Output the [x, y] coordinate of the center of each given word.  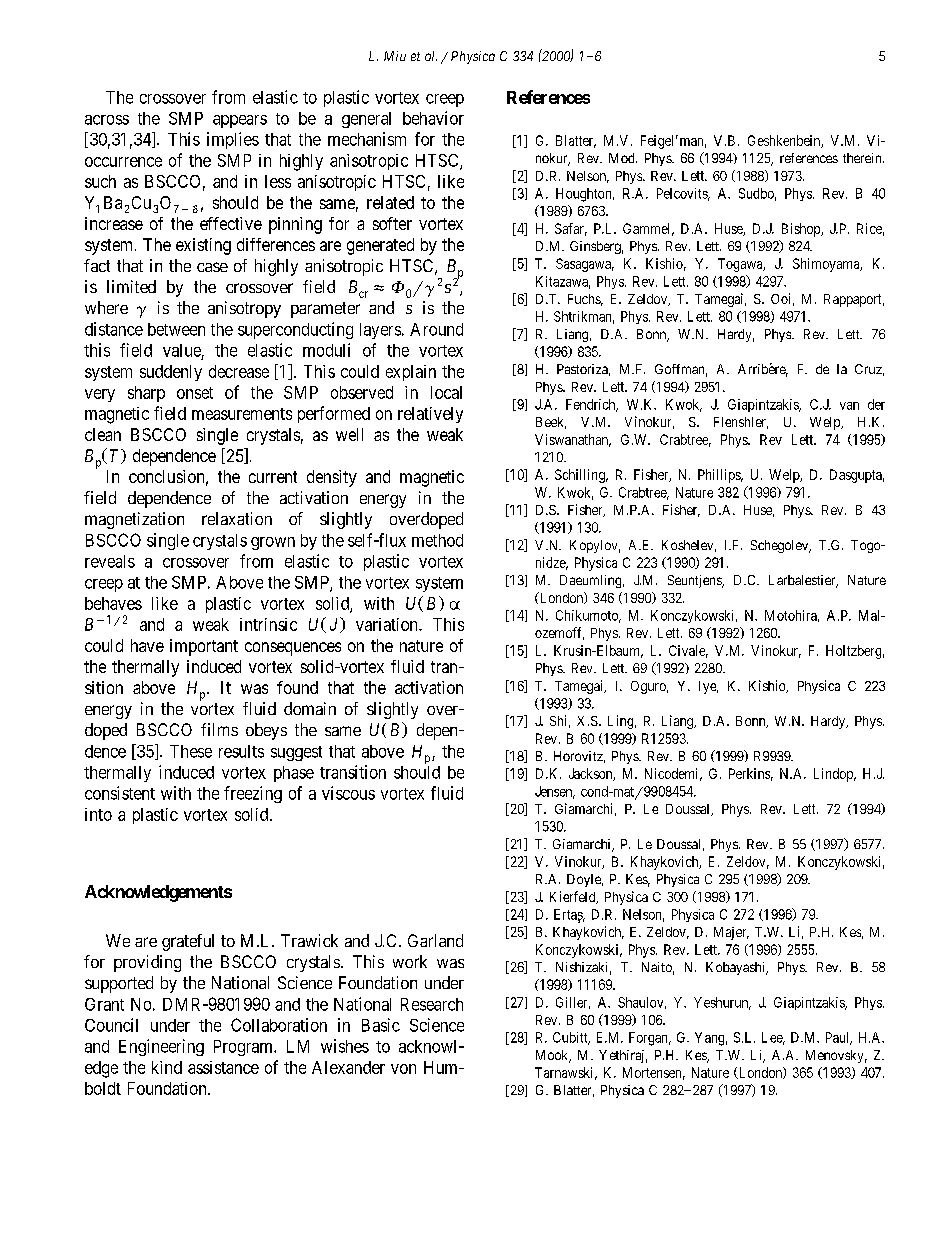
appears [240, 121]
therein [863, 158]
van [849, 406]
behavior [433, 118]
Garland [435, 940]
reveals [110, 561]
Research [432, 1004]
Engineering [161, 1047]
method [437, 540]
